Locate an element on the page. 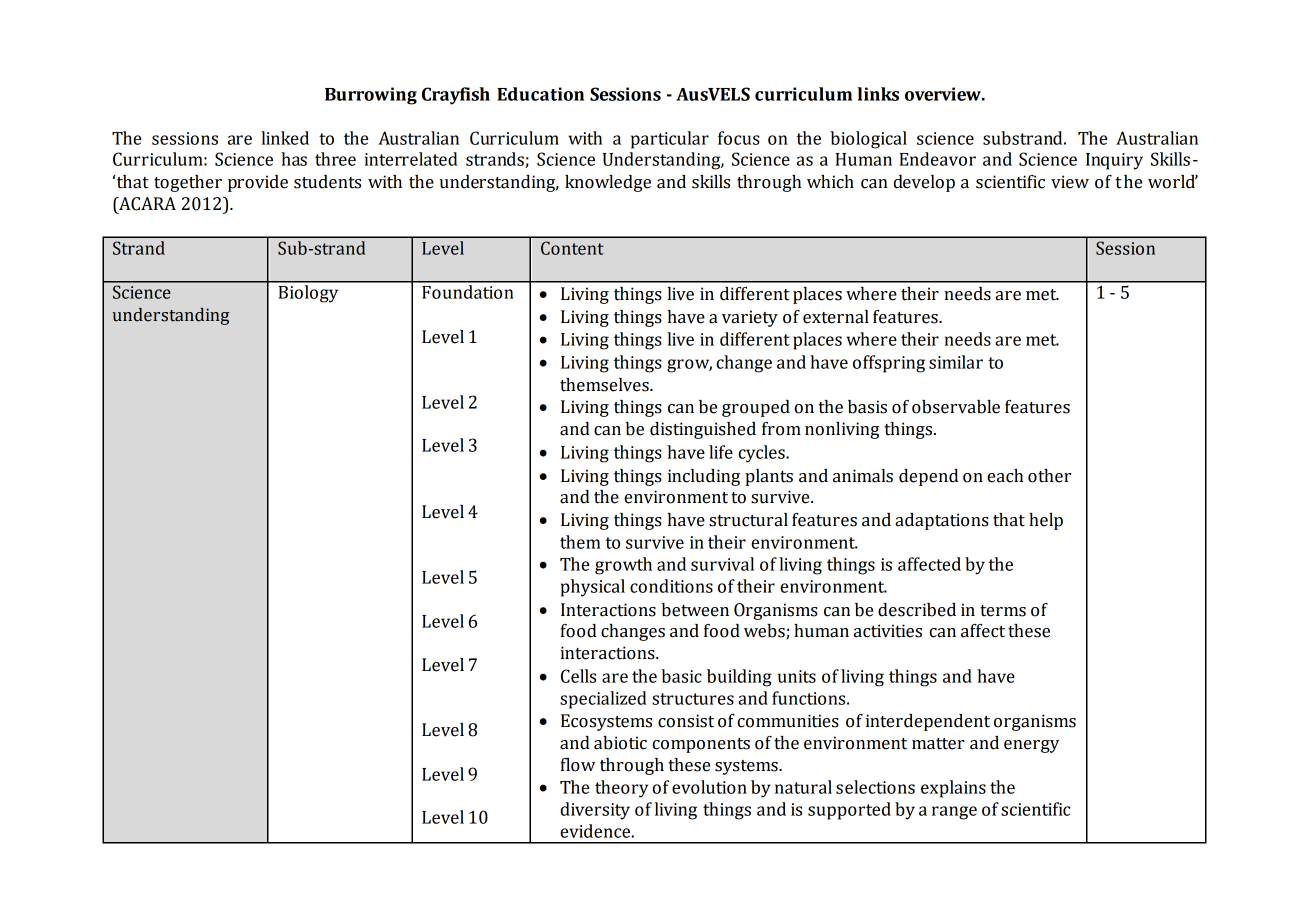 The image size is (1309, 924). each is located at coordinates (1005, 476).
